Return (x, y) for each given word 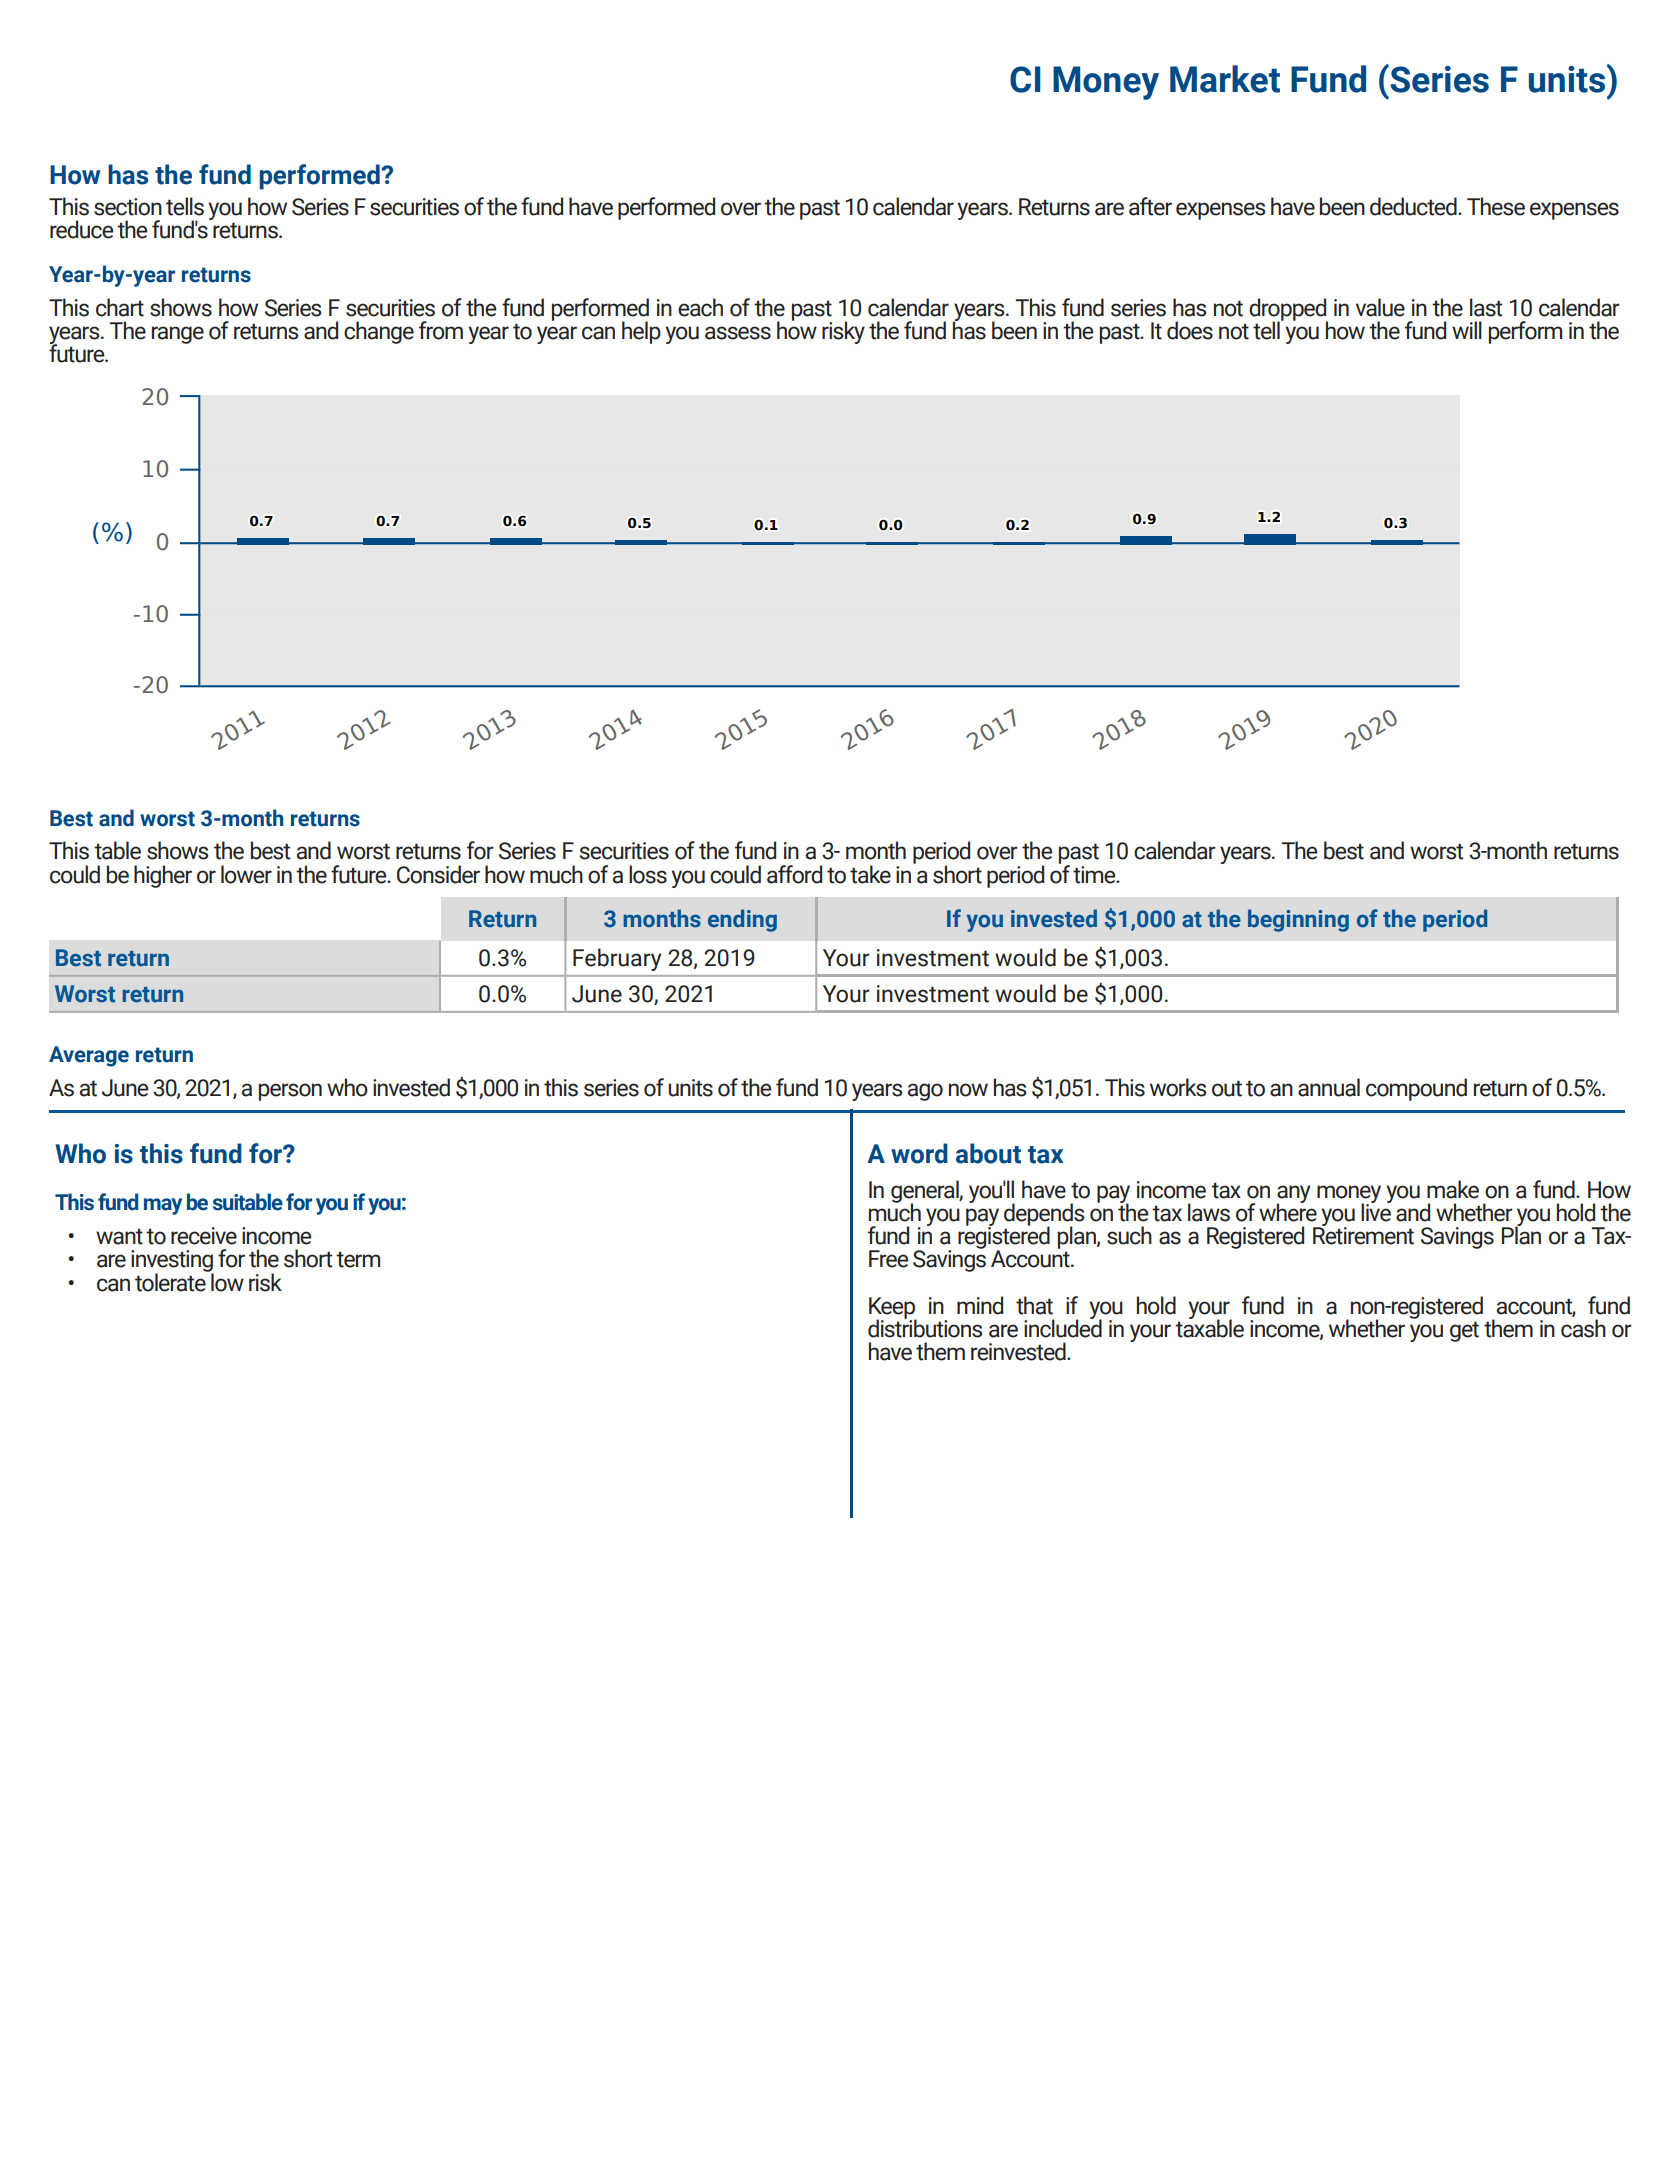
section (128, 207)
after (1150, 206)
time (1095, 875)
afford (794, 874)
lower (246, 874)
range (178, 335)
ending (742, 920)
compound (1416, 1089)
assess (738, 333)
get (1464, 1331)
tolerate (171, 1281)
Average (89, 1056)
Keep (893, 1309)
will (1467, 330)
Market (1225, 79)
